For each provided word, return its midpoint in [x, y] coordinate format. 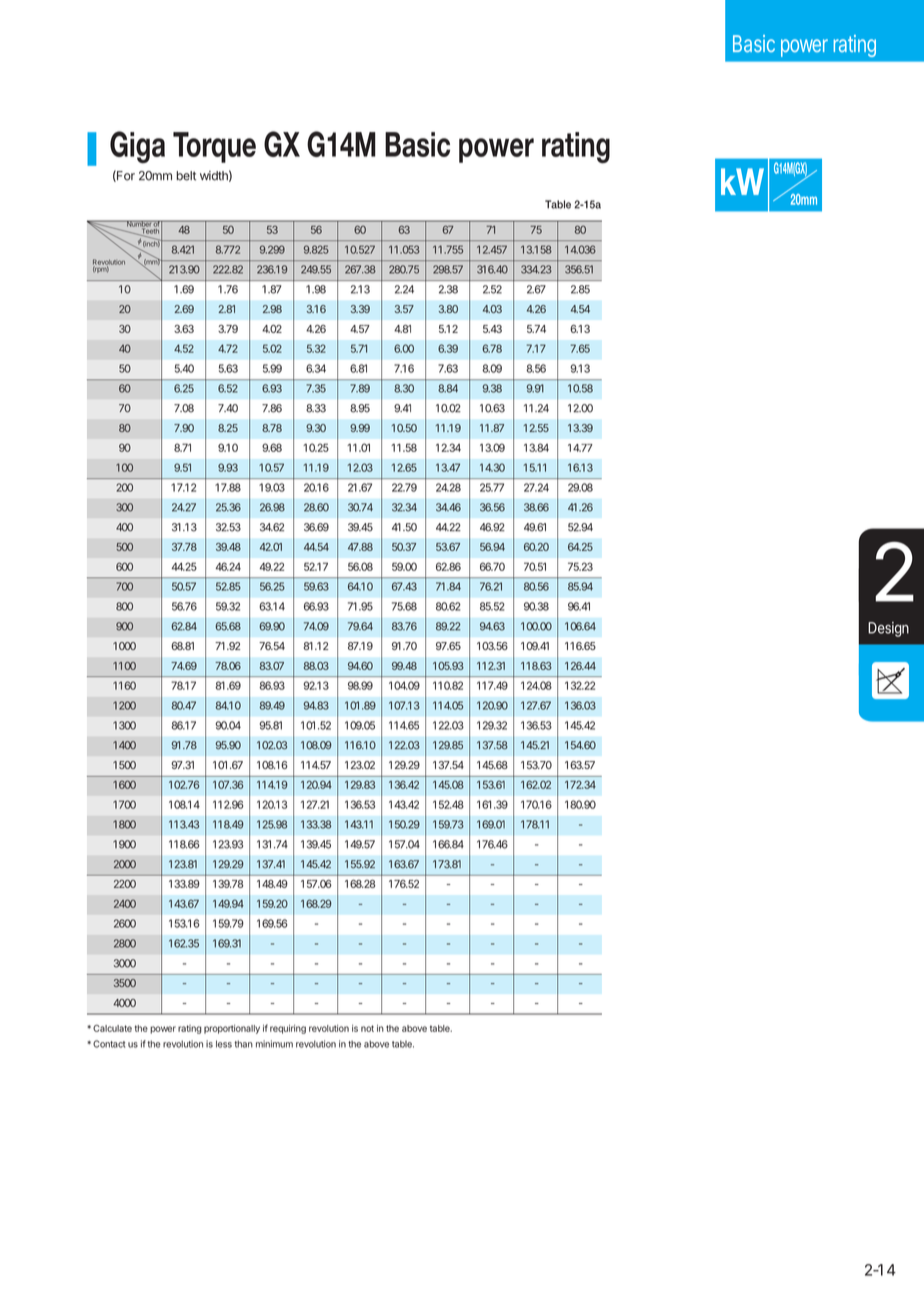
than [243, 1044]
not [367, 1028]
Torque [214, 147]
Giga [137, 147]
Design [888, 629]
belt [186, 176]
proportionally [232, 1029]
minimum [274, 1044]
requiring [288, 1029]
